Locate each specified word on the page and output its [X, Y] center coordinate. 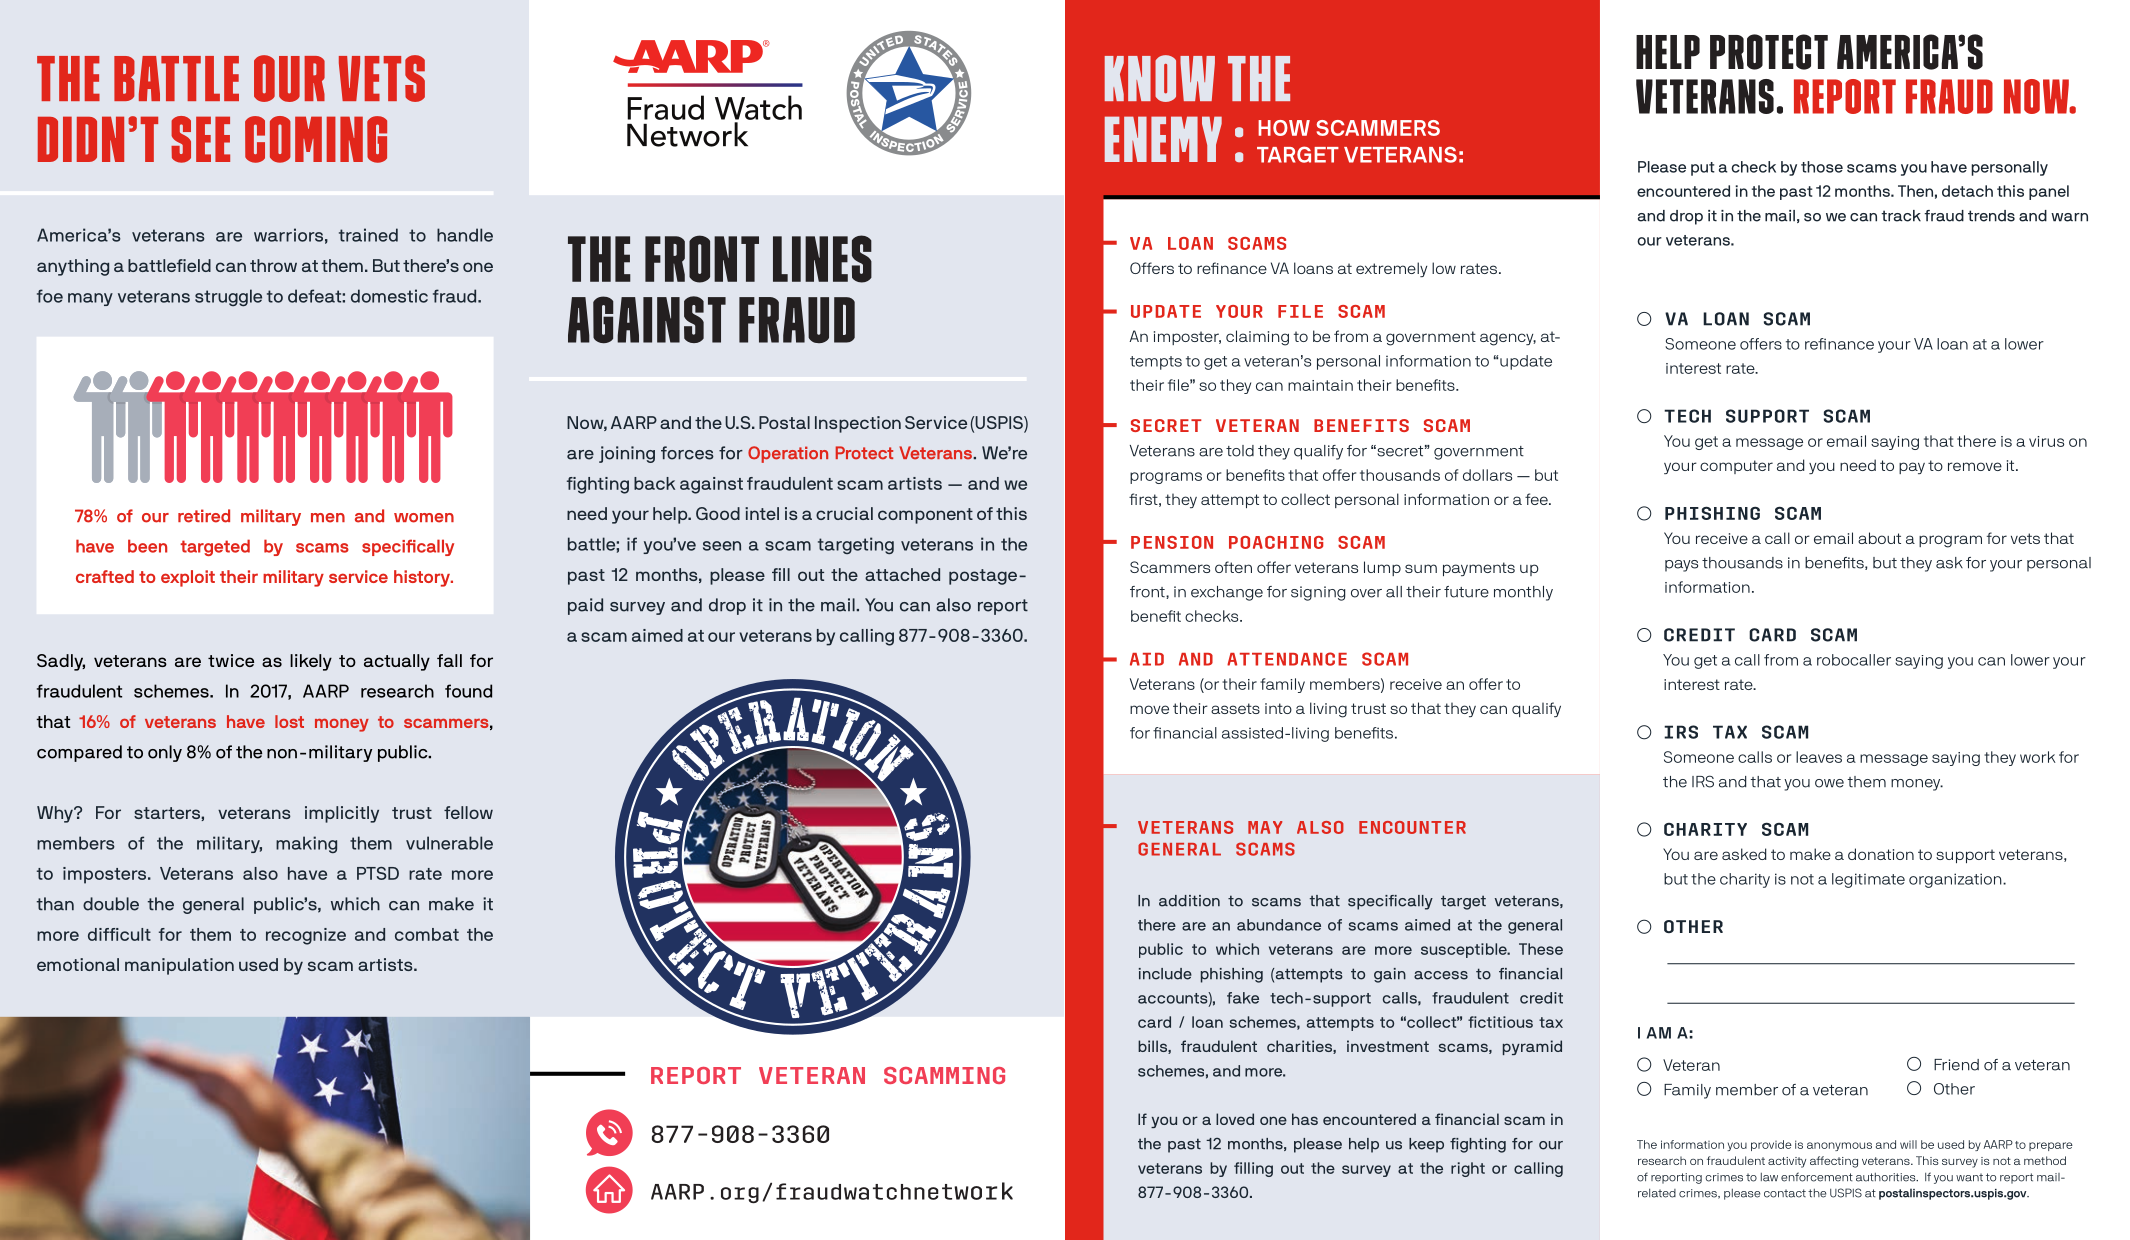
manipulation [179, 966]
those [1822, 167]
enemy [1163, 139]
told [1240, 451]
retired [204, 516]
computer [1736, 467]
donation [1881, 854]
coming [316, 139]
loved [1235, 1119]
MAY [1265, 827]
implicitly [342, 814]
